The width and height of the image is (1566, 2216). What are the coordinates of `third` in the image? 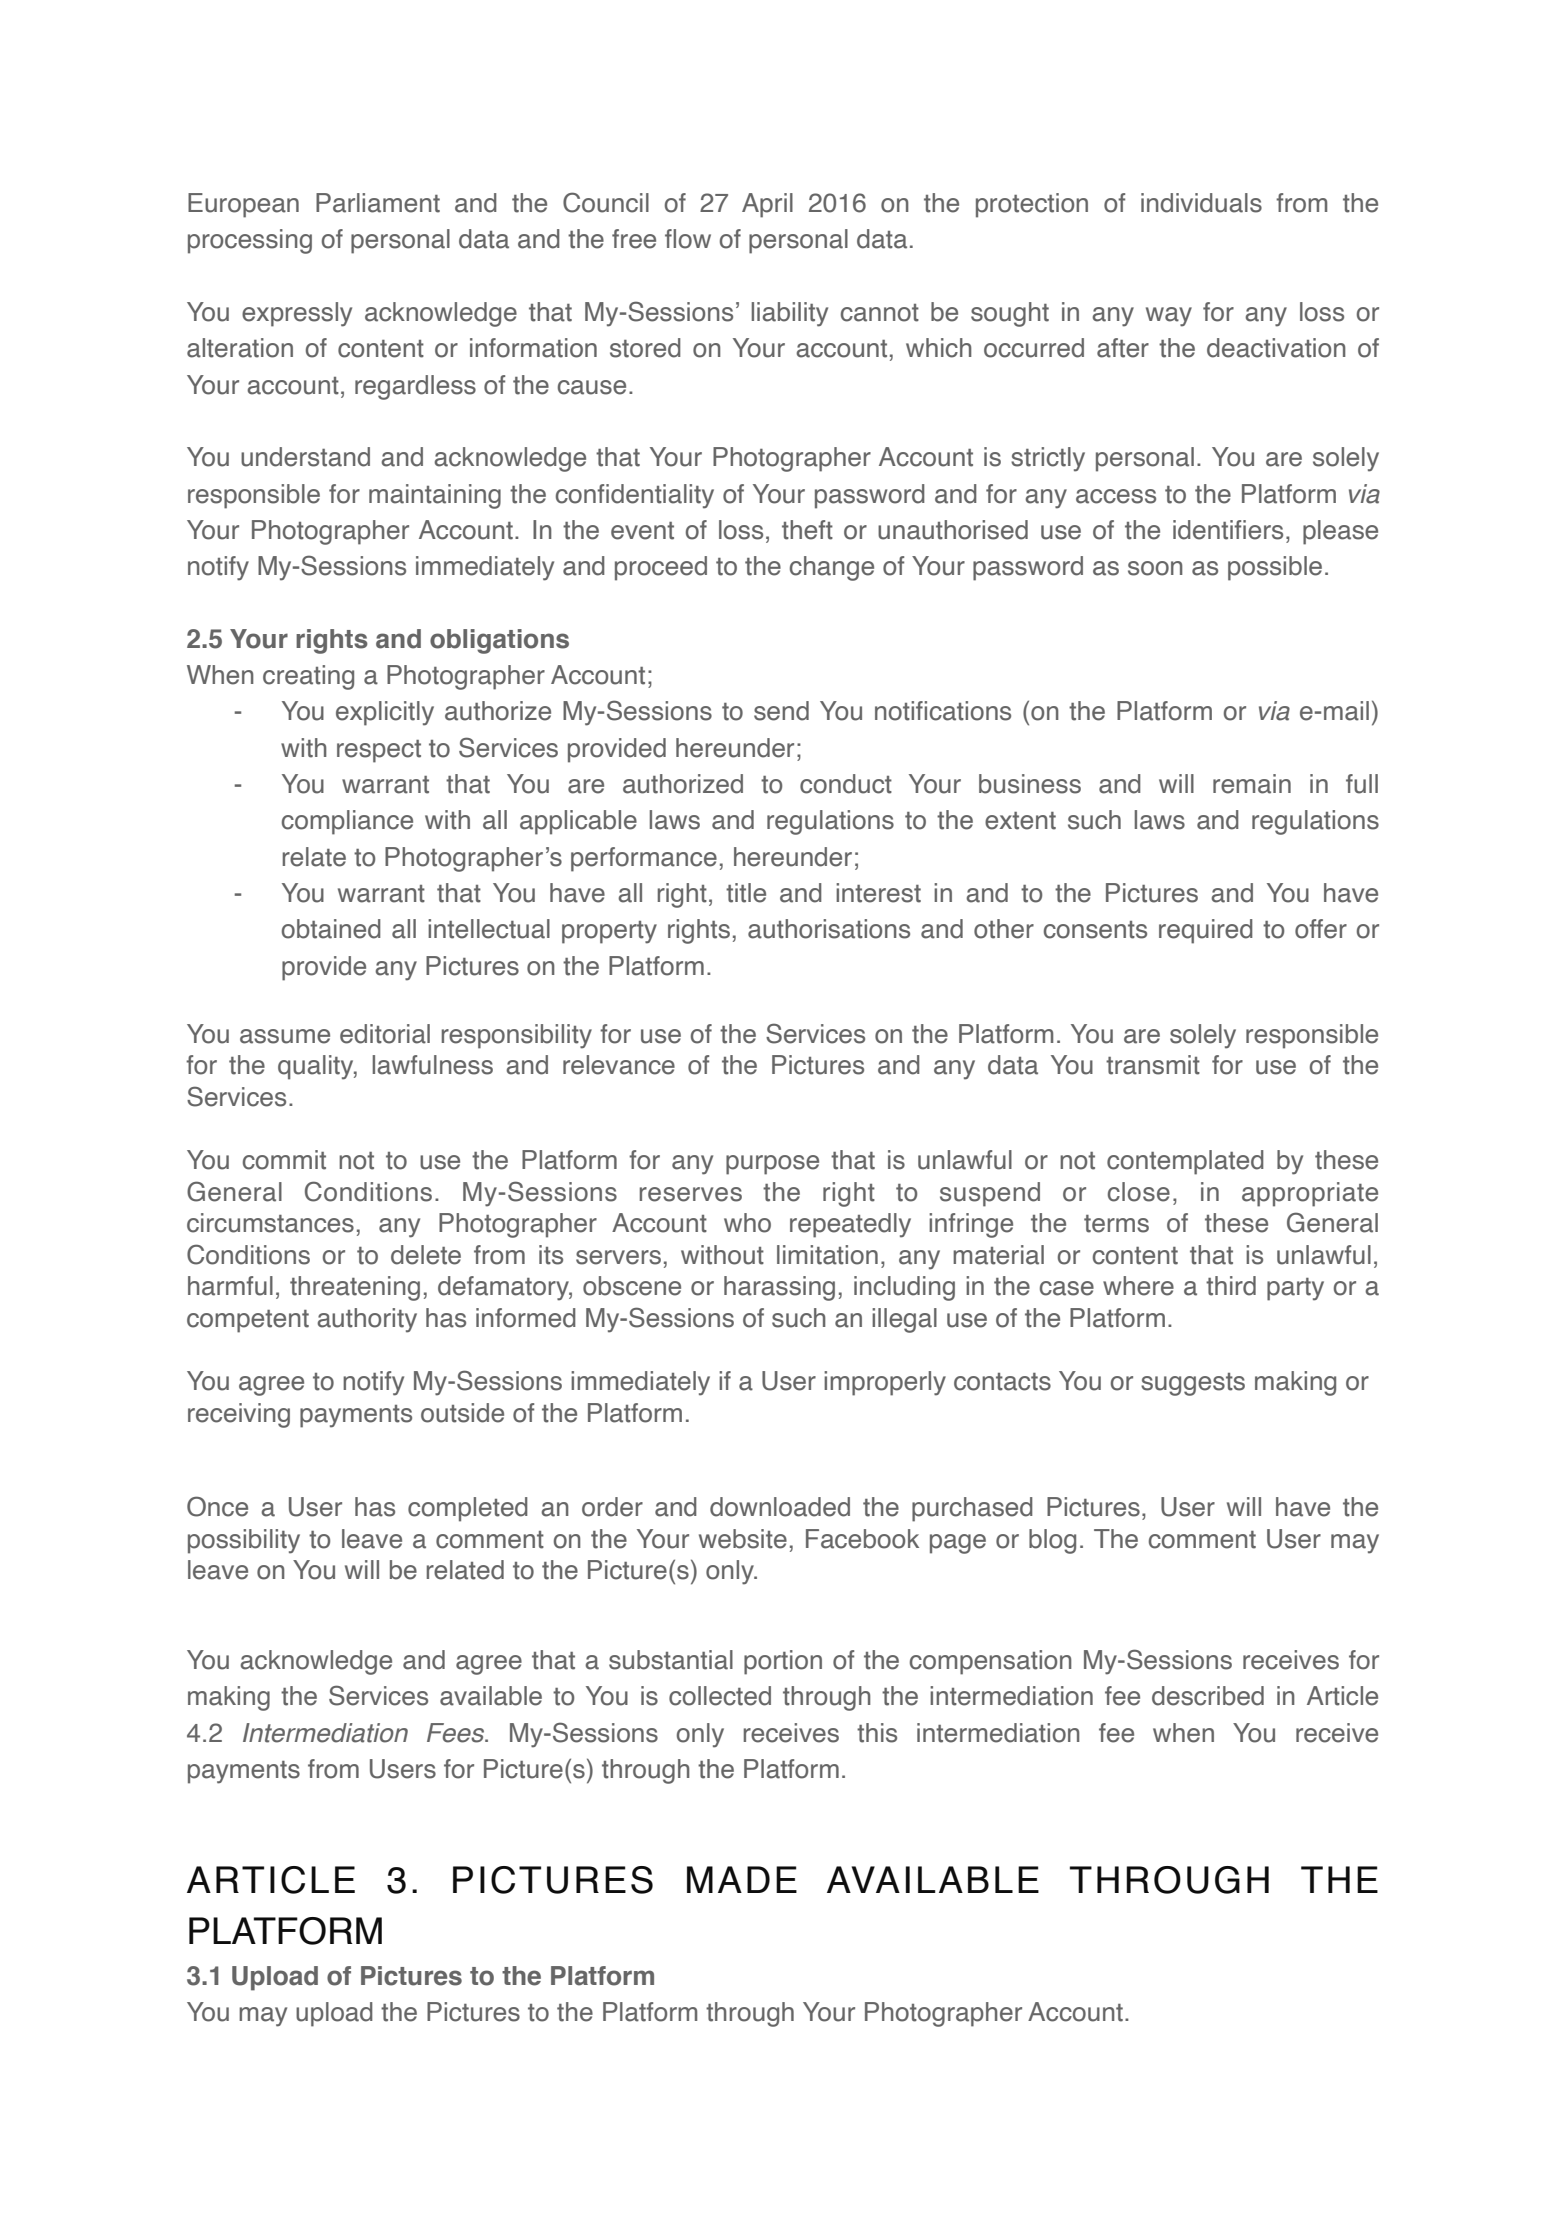 It's located at (1231, 1286).
